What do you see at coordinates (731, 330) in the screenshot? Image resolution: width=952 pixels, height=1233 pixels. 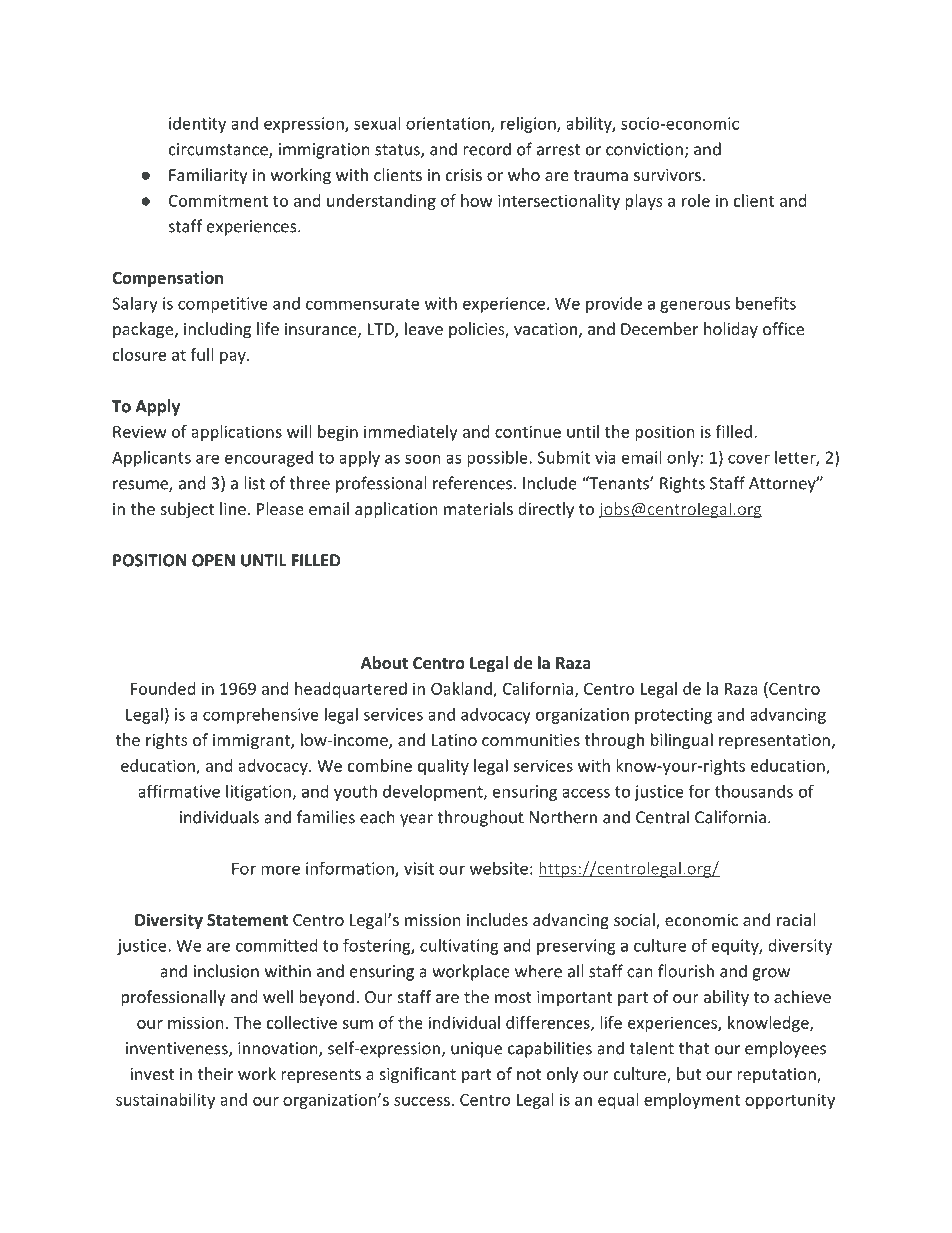 I see `holiday` at bounding box center [731, 330].
